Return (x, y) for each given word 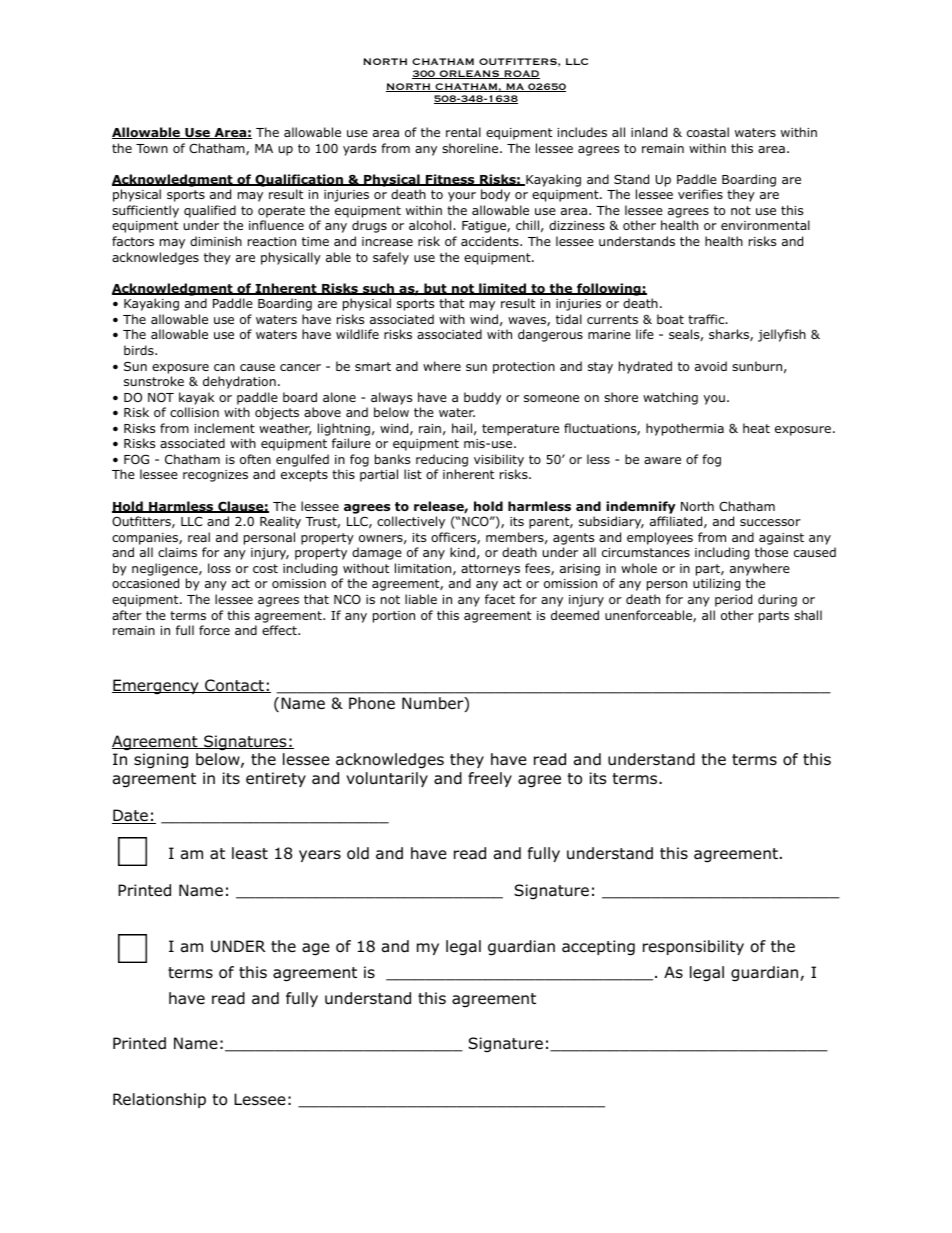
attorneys (490, 570)
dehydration (239, 382)
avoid (711, 366)
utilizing (716, 584)
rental (463, 132)
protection (524, 368)
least (250, 853)
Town (152, 148)
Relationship (159, 1100)
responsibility (693, 947)
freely (490, 779)
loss (219, 568)
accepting (598, 948)
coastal (708, 132)
